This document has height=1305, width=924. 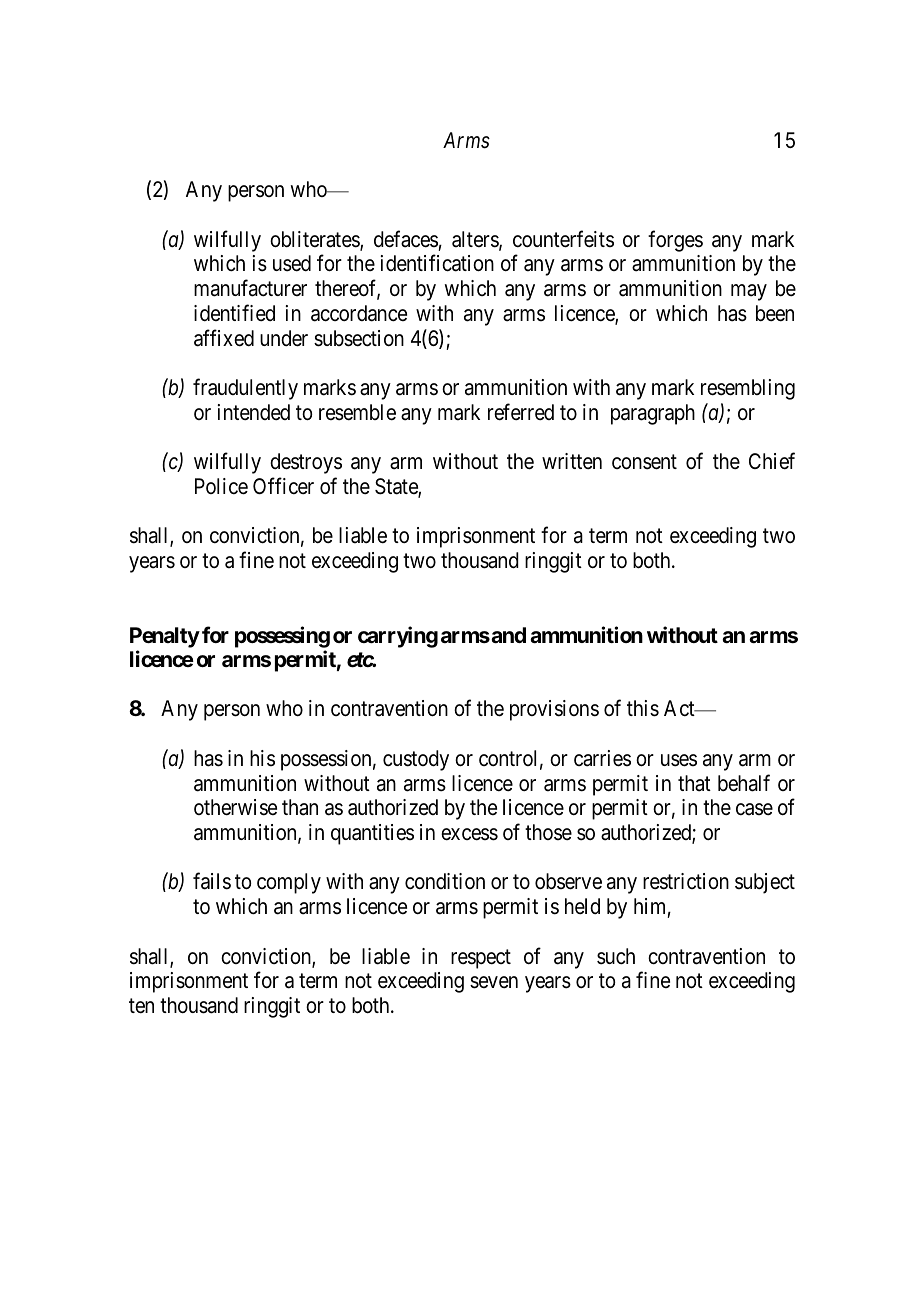 I want to click on otherwise, so click(x=235, y=807).
